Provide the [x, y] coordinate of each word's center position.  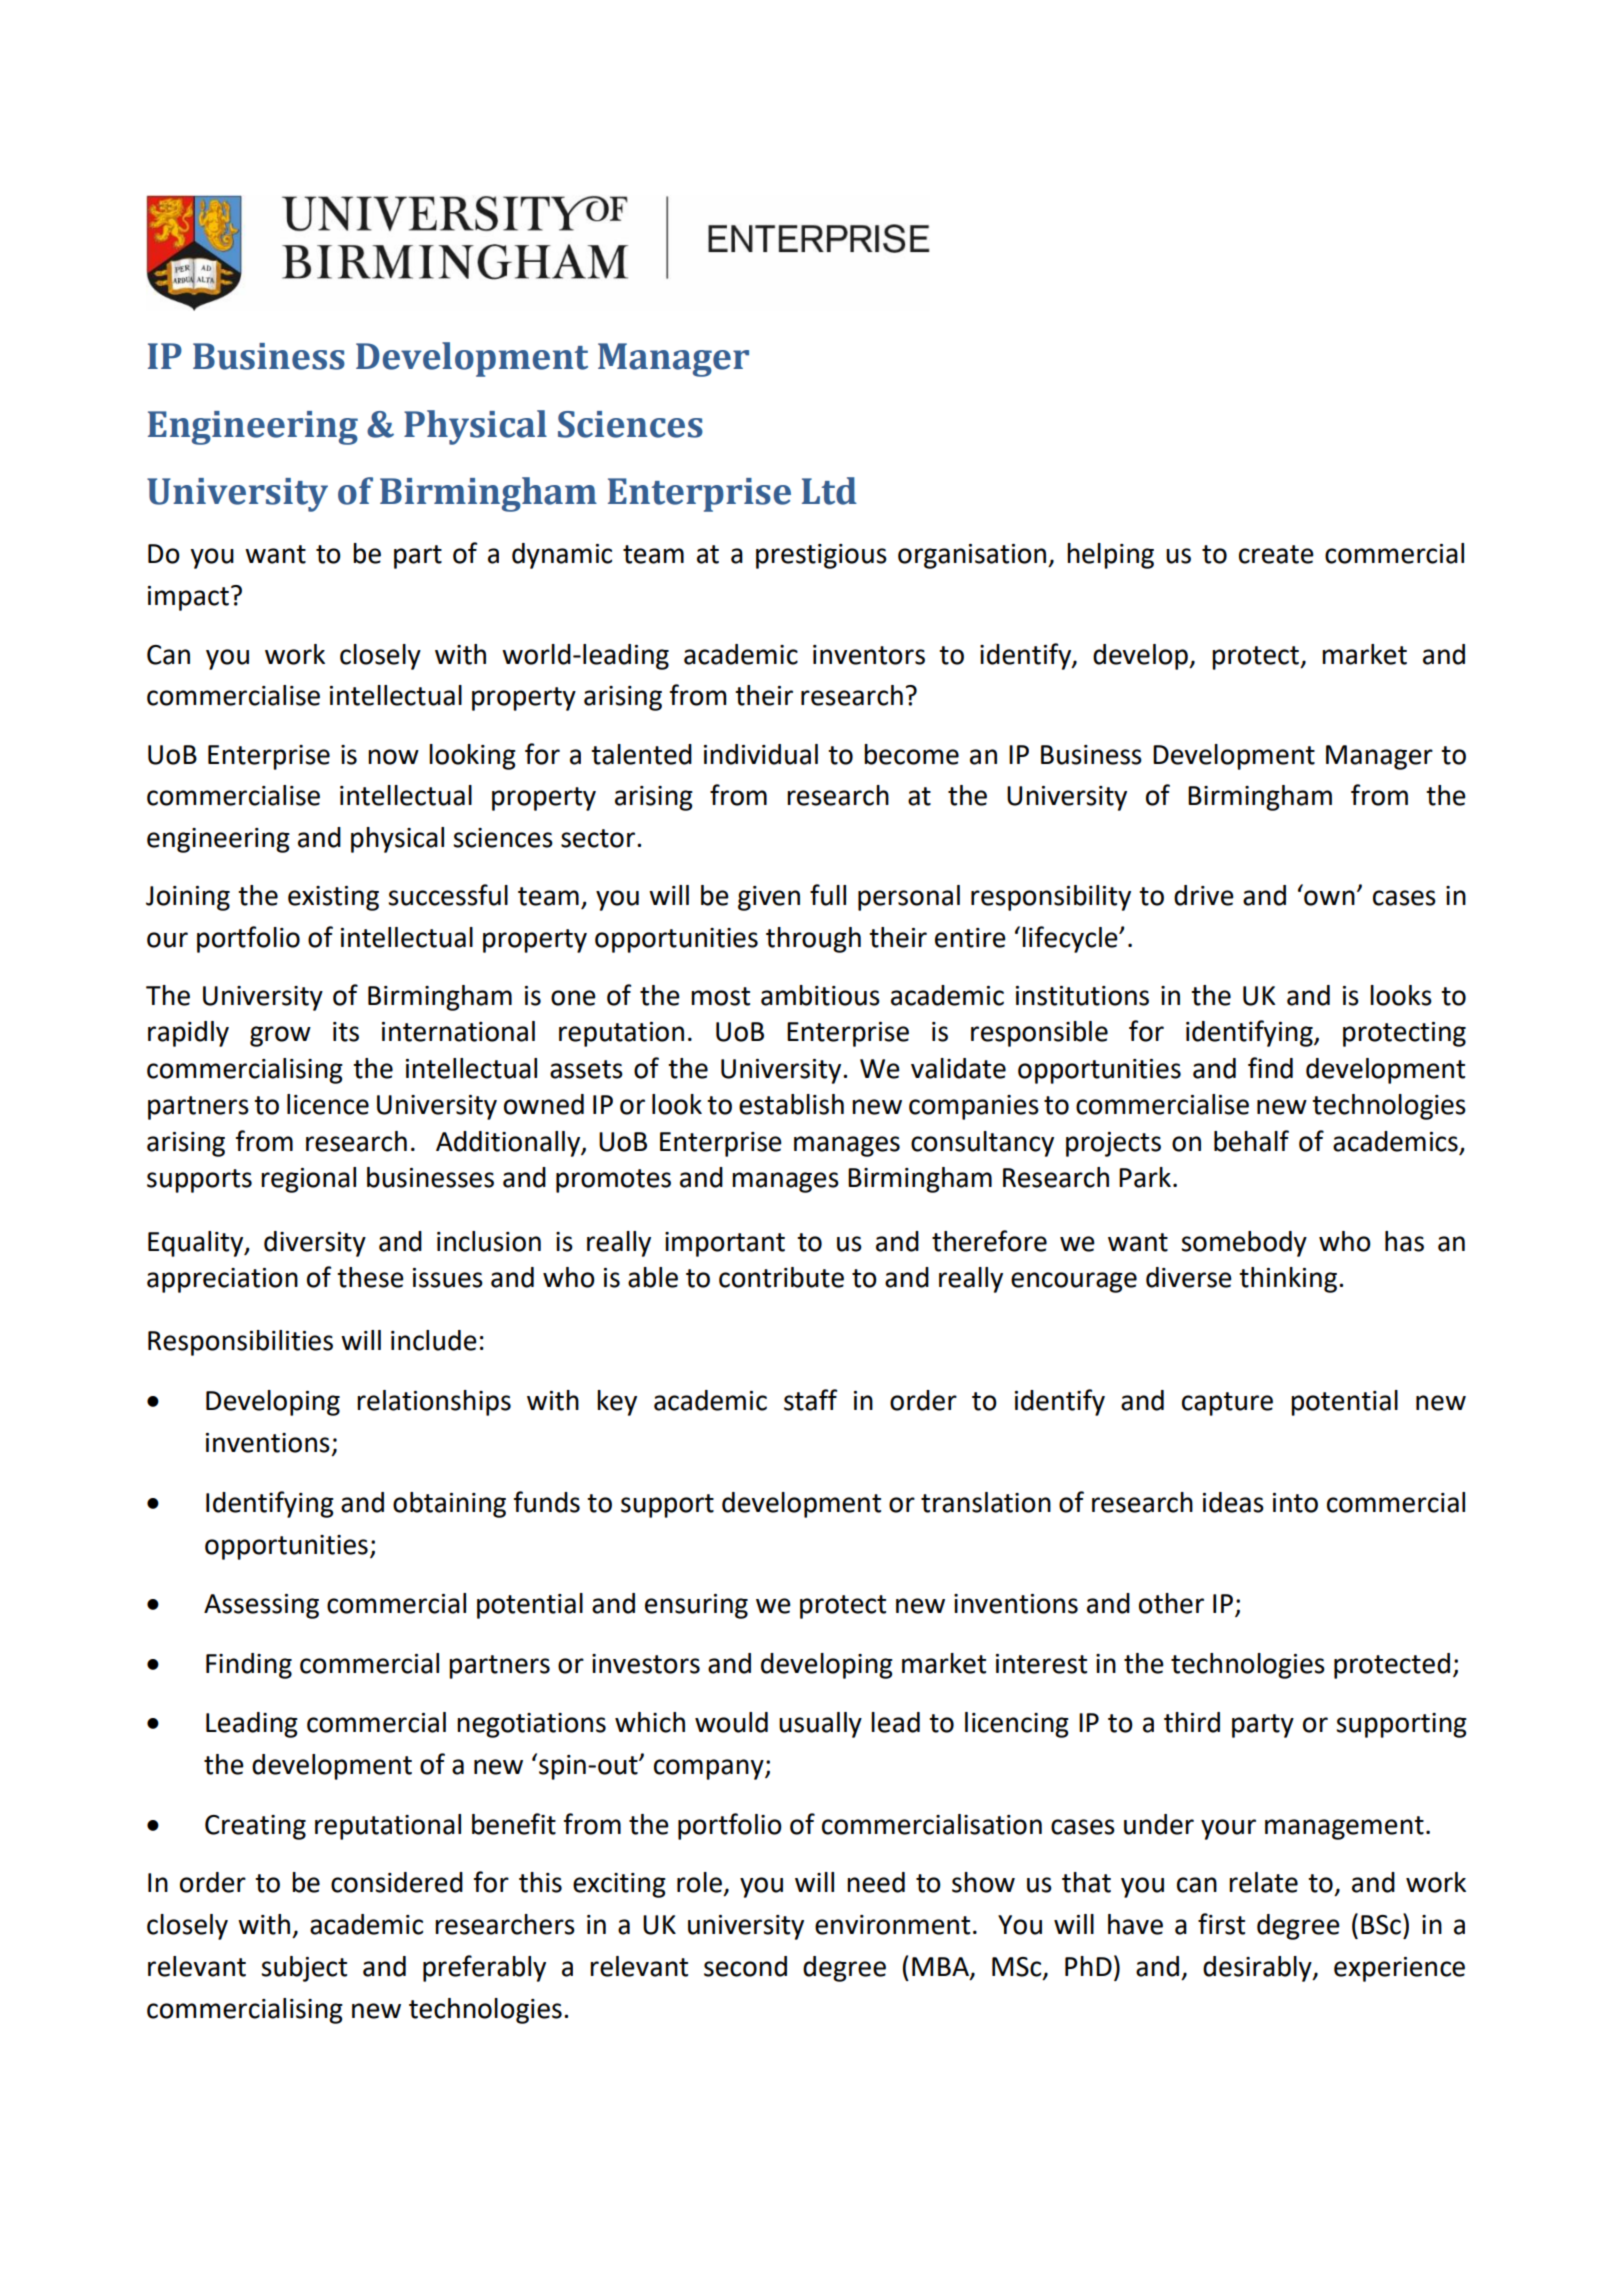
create [1276, 554]
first [1221, 1924]
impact [188, 598]
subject [304, 1969]
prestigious [821, 556]
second [745, 1966]
